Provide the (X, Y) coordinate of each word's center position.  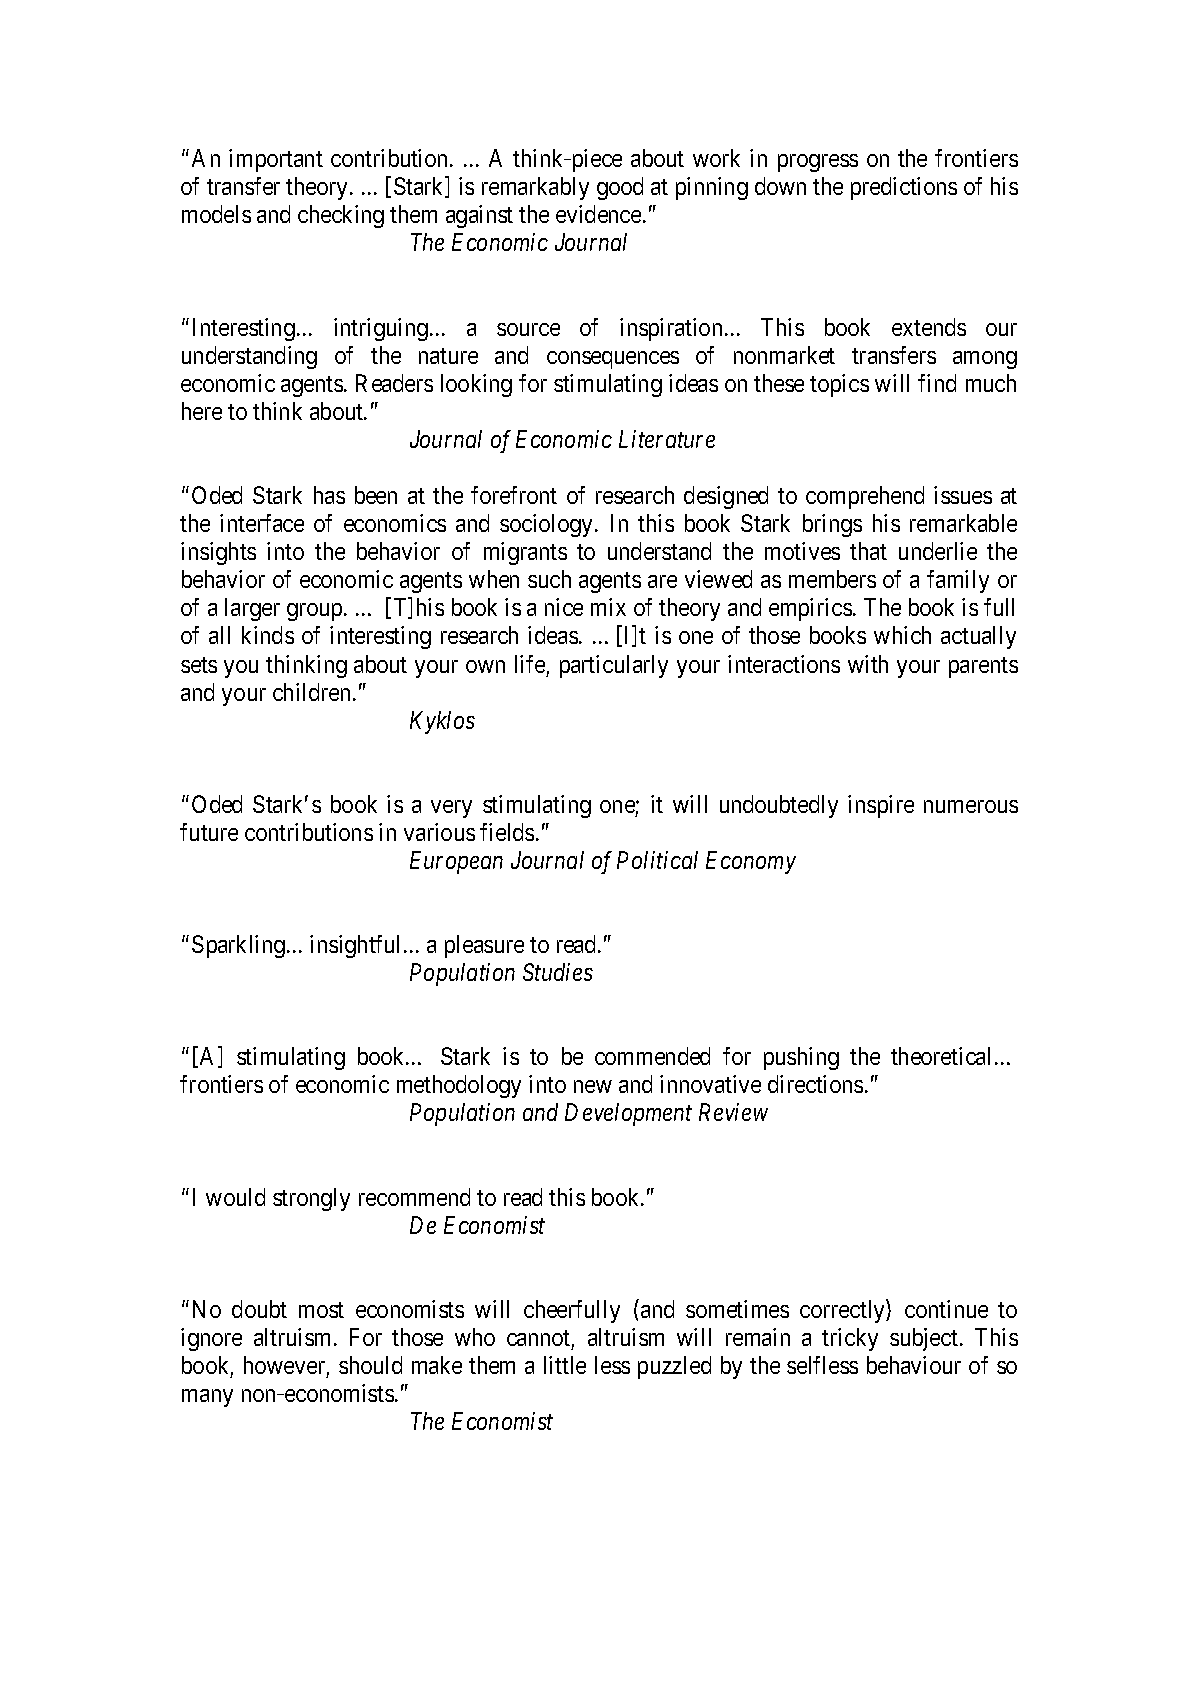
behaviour (914, 1365)
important (276, 160)
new (593, 1086)
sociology (548, 525)
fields (507, 832)
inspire (881, 806)
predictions (904, 188)
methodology (459, 1086)
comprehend (865, 497)
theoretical (940, 1056)
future (209, 832)
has (329, 495)
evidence (598, 214)
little (565, 1365)
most (321, 1310)
